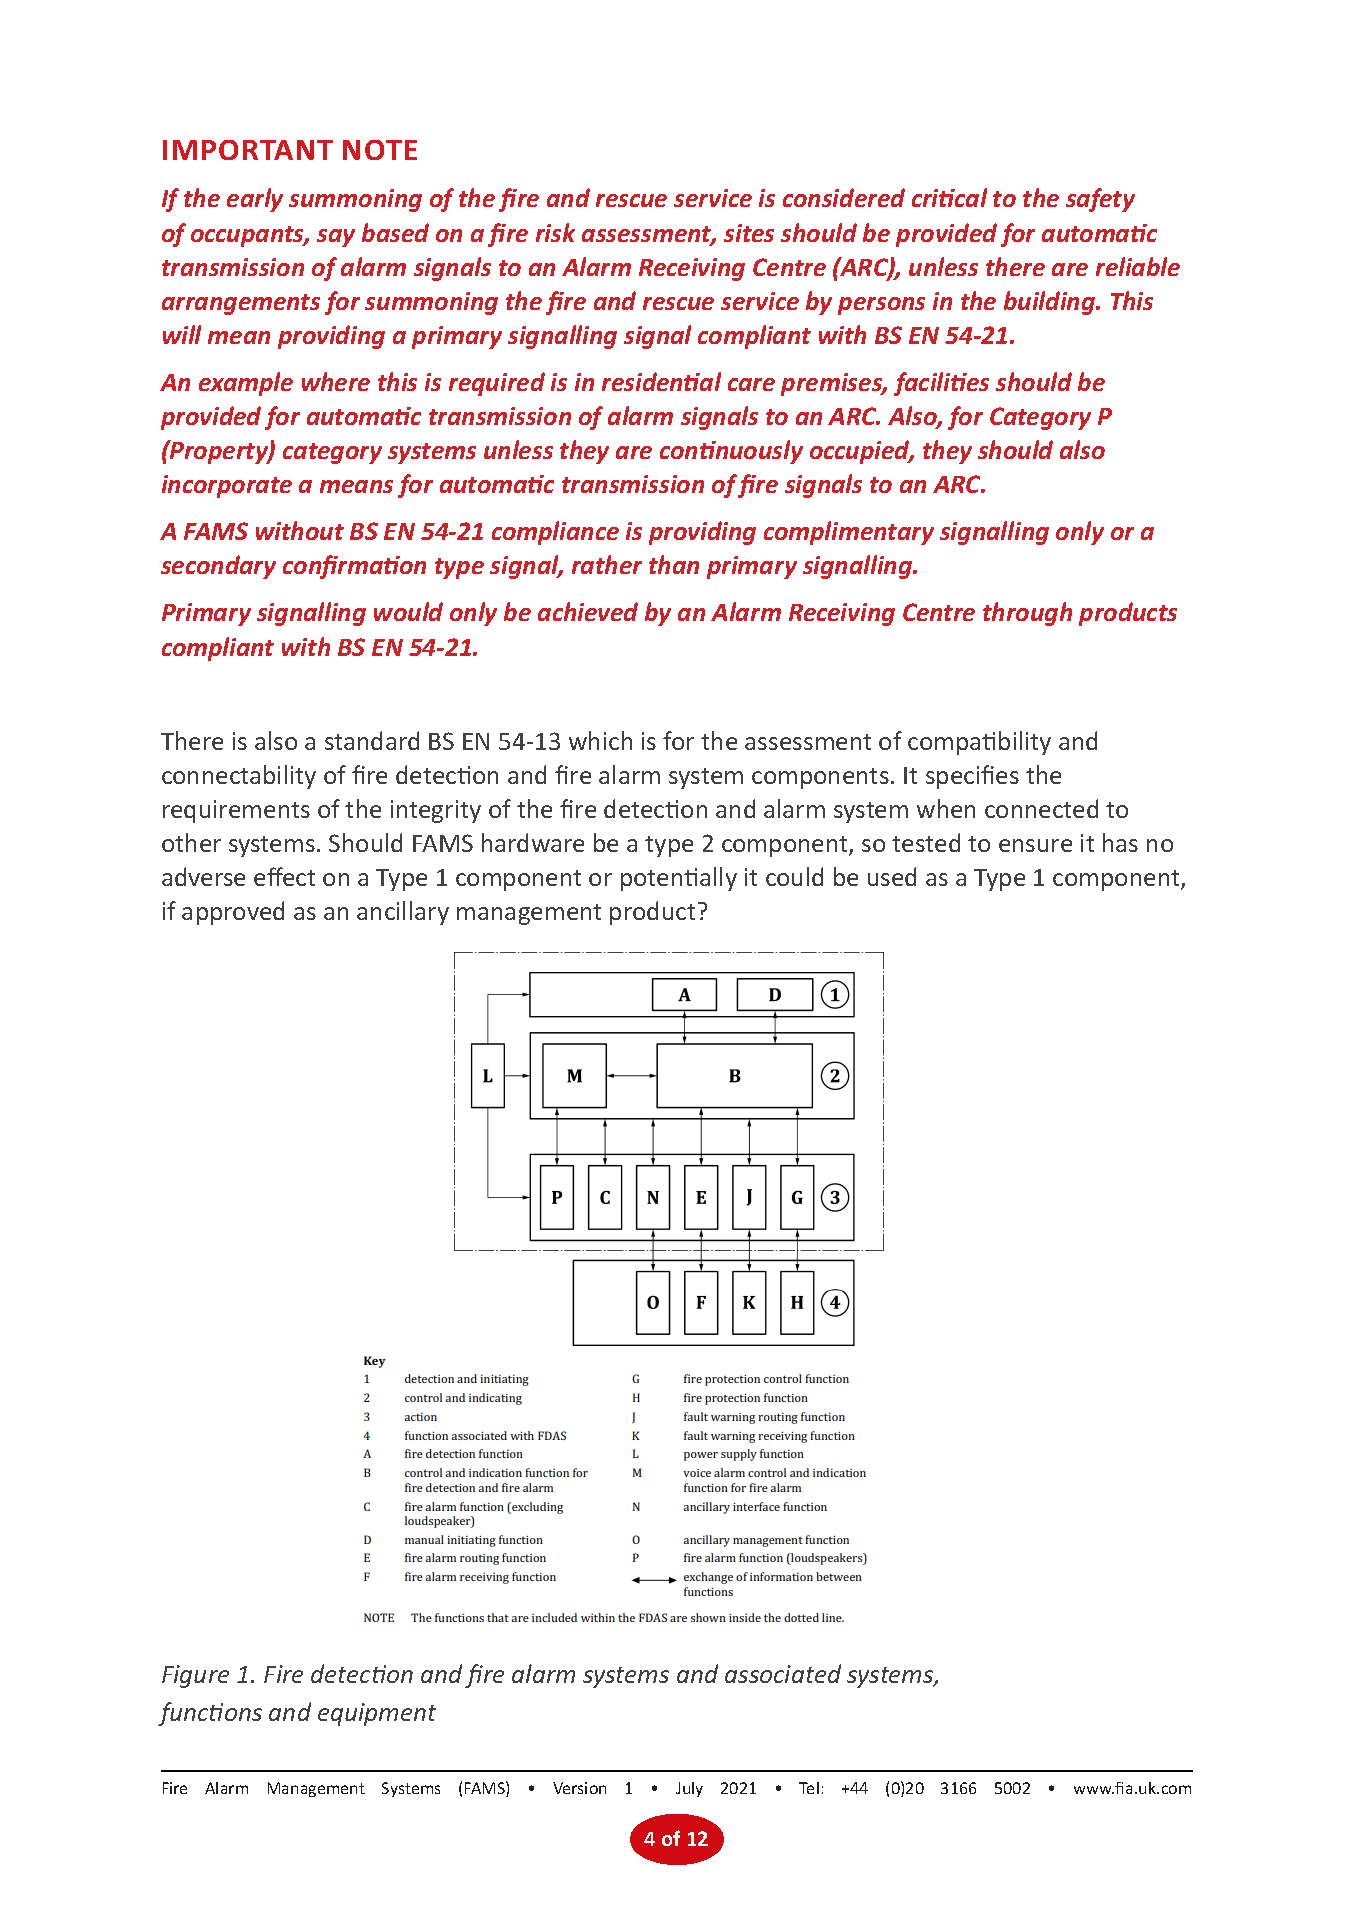 This document has width=1354, height=1915. Describe the element at coordinates (233, 913) in the document. I see `approved` at that location.
